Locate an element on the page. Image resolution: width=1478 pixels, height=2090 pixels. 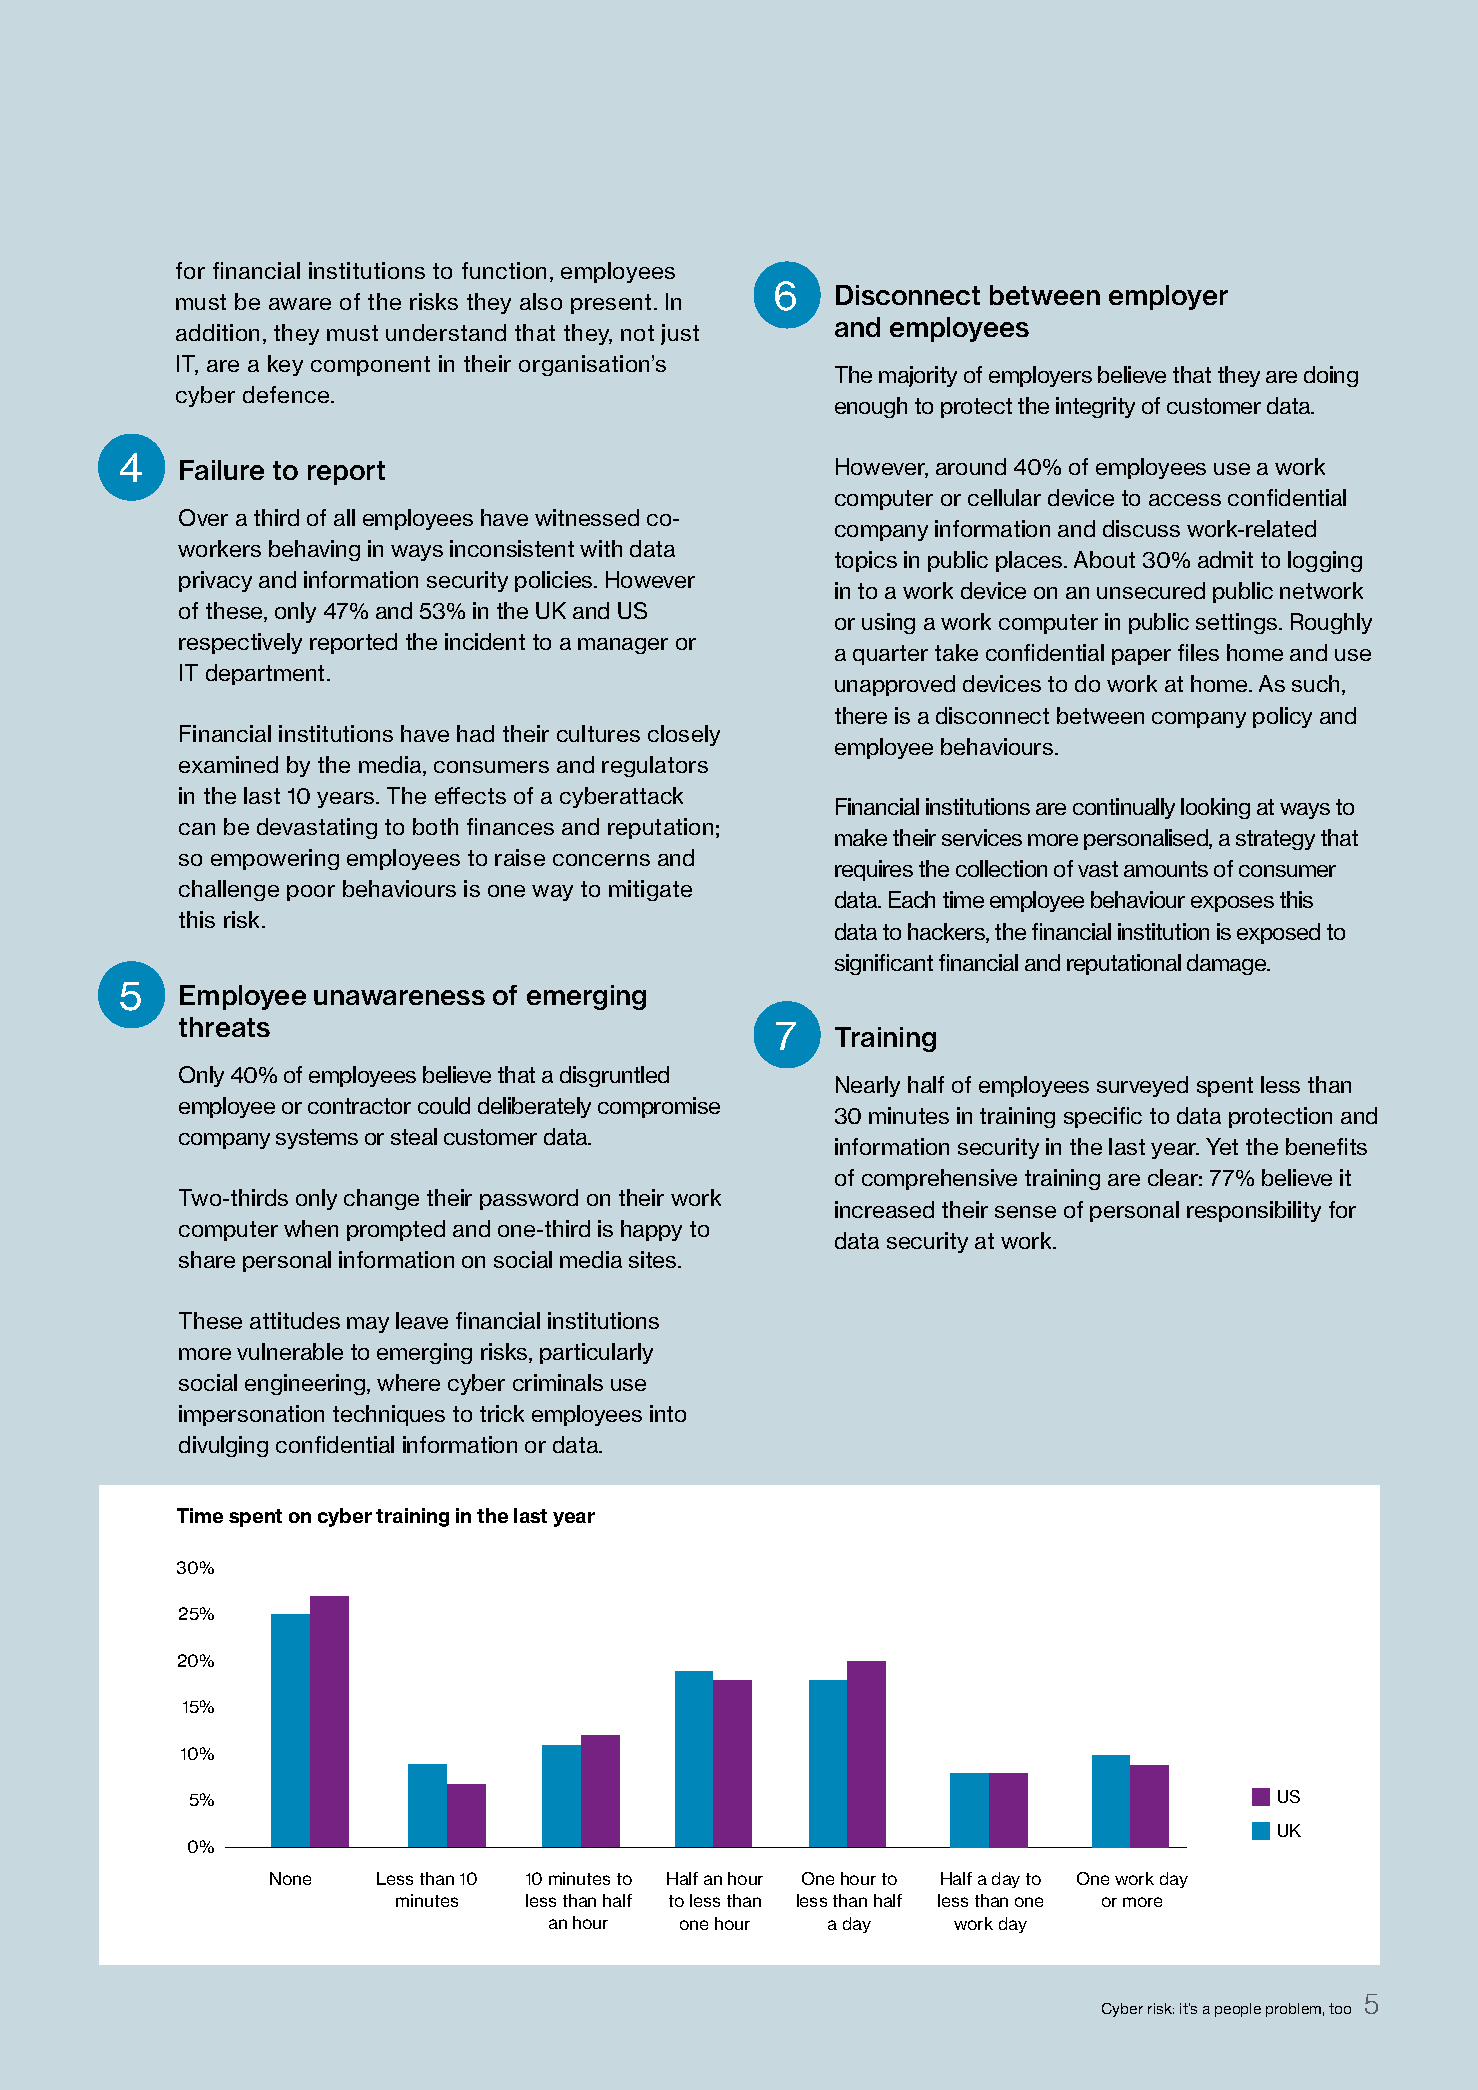
responsibility is located at coordinates (1254, 1211).
